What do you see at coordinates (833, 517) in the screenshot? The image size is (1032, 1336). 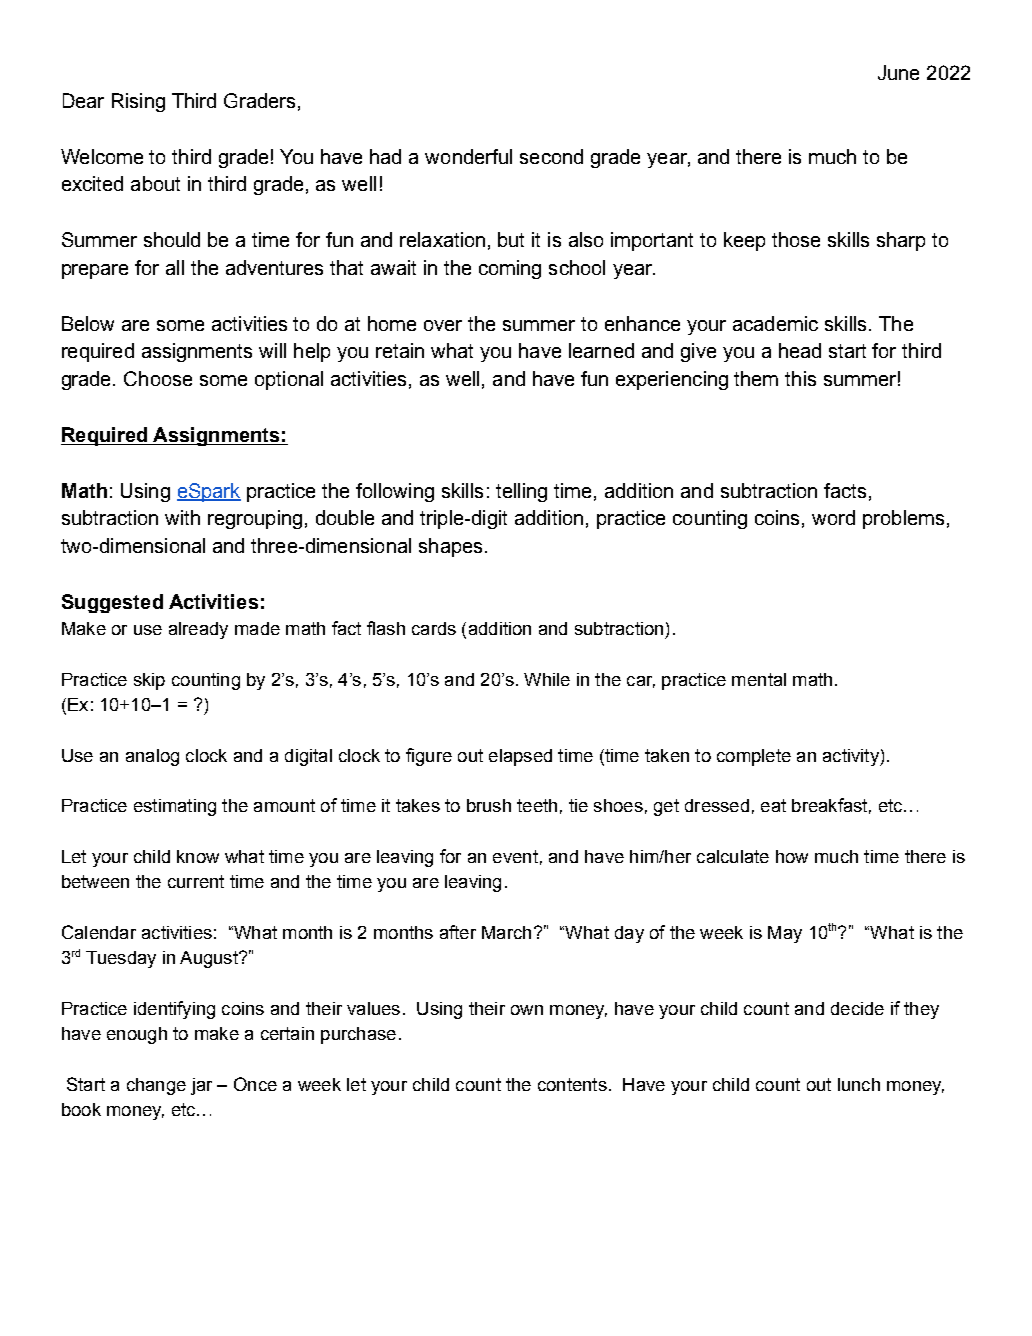 I see `word` at bounding box center [833, 517].
